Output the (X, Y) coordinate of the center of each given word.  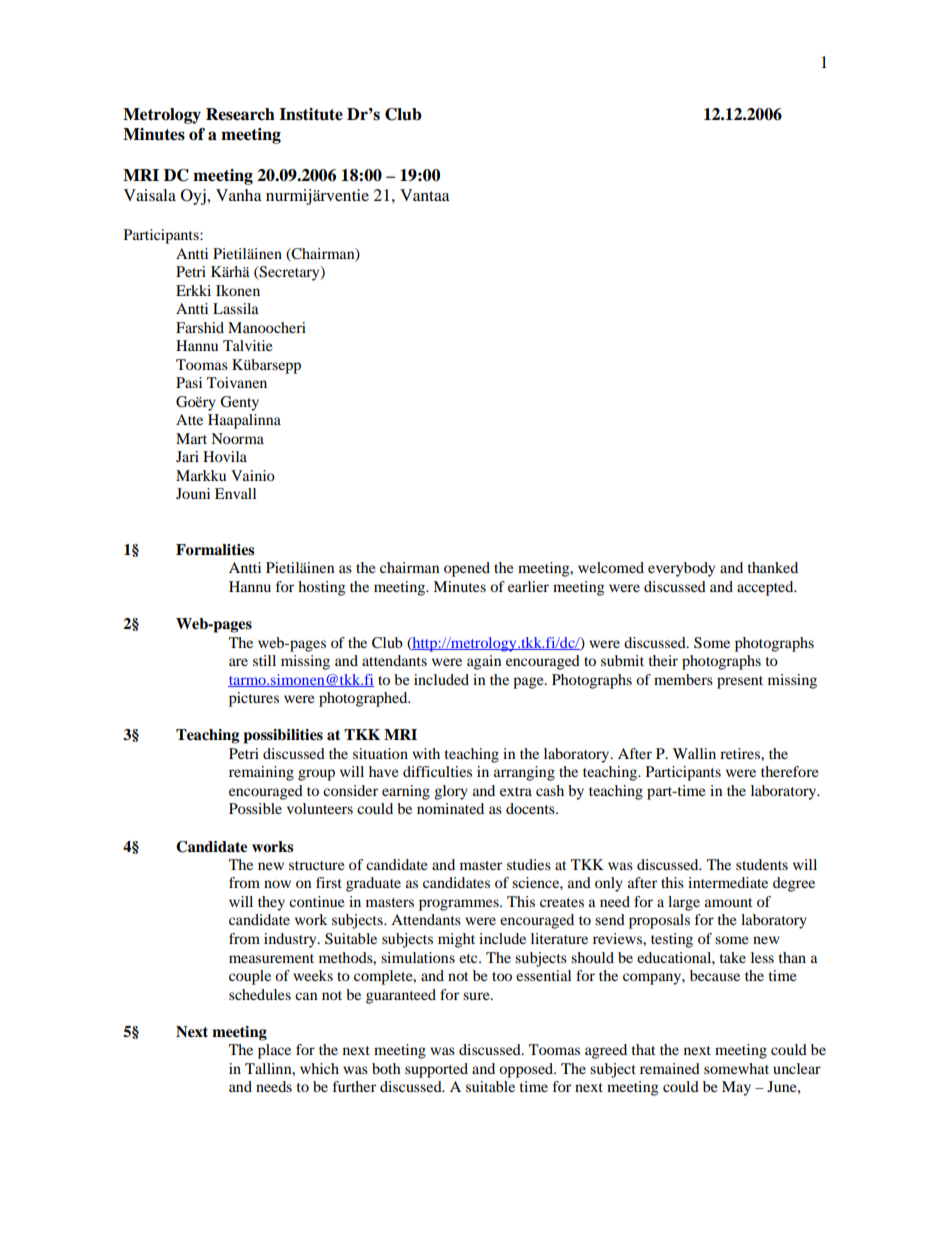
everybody (681, 569)
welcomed (611, 567)
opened (467, 569)
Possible (255, 808)
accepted (766, 588)
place (274, 1051)
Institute (311, 114)
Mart (191, 438)
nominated (450, 808)
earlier (528, 586)
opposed (527, 1070)
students (762, 864)
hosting (321, 588)
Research (240, 114)
